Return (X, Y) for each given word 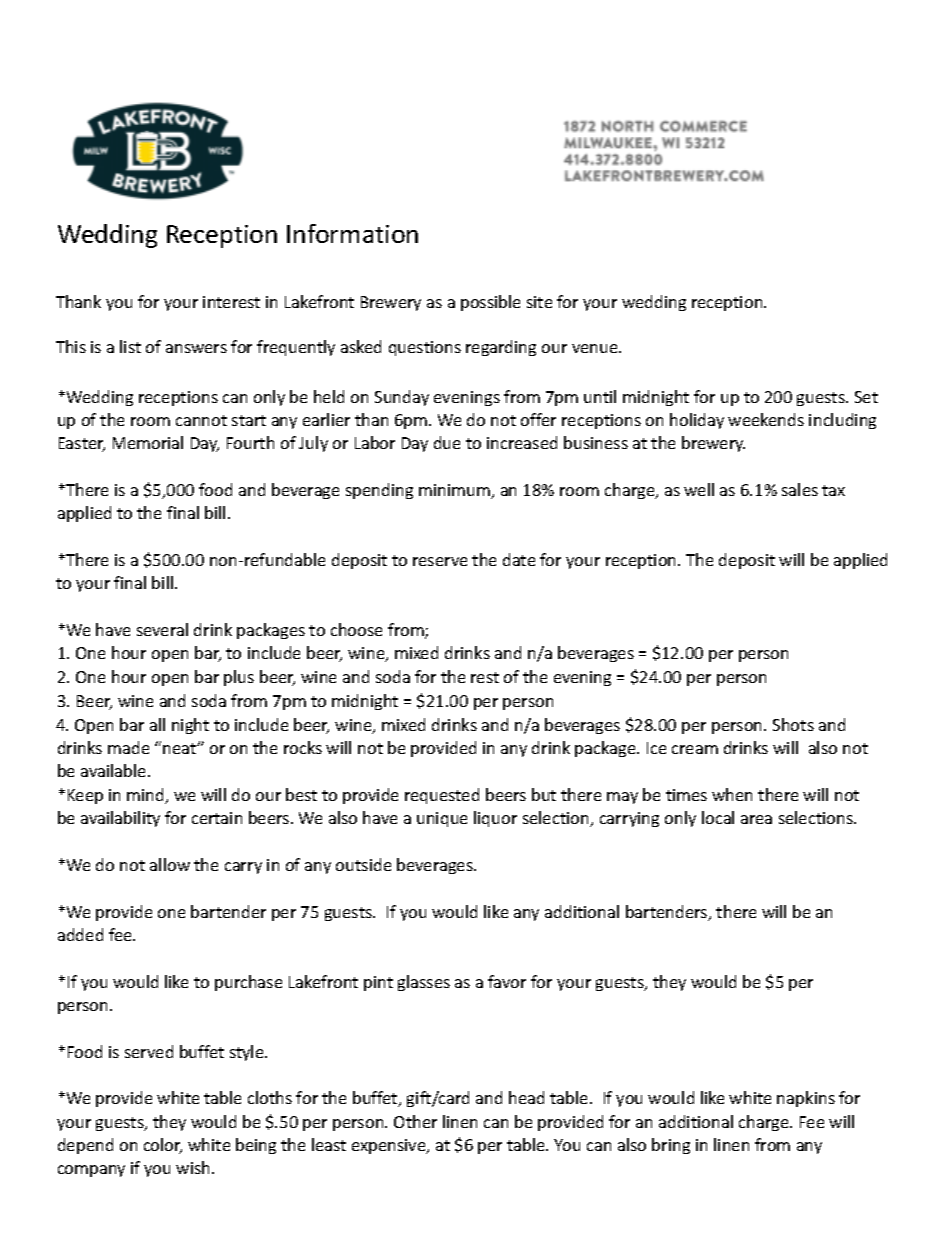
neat (180, 748)
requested (442, 796)
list (130, 346)
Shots (793, 724)
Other (415, 1121)
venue (596, 348)
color (163, 1146)
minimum (455, 491)
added (80, 934)
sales (800, 489)
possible (490, 303)
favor (507, 981)
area (756, 819)
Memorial (148, 442)
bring (671, 1146)
